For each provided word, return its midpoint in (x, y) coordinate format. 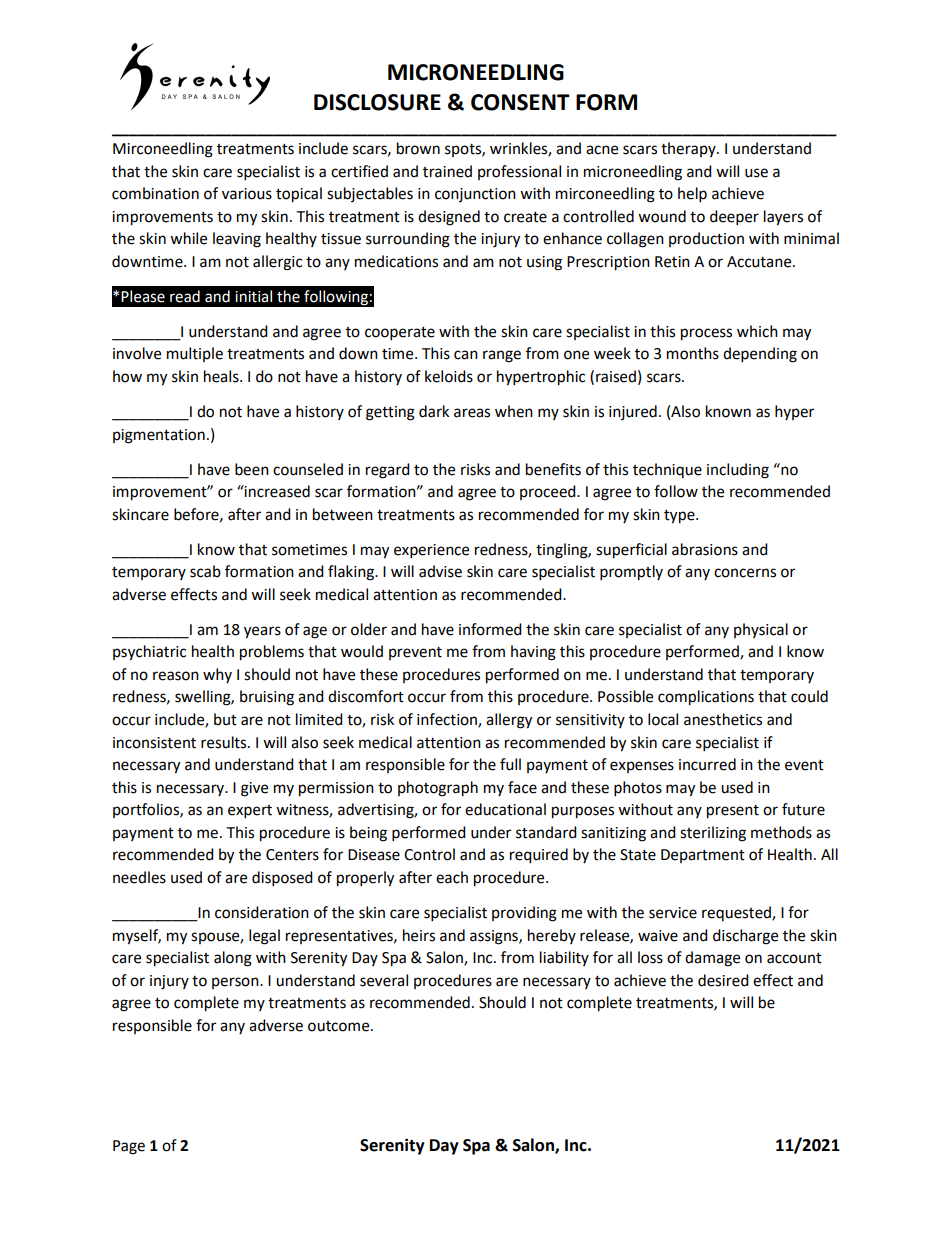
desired (723, 980)
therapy (689, 149)
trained (447, 171)
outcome (340, 1026)
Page (129, 1147)
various (247, 194)
